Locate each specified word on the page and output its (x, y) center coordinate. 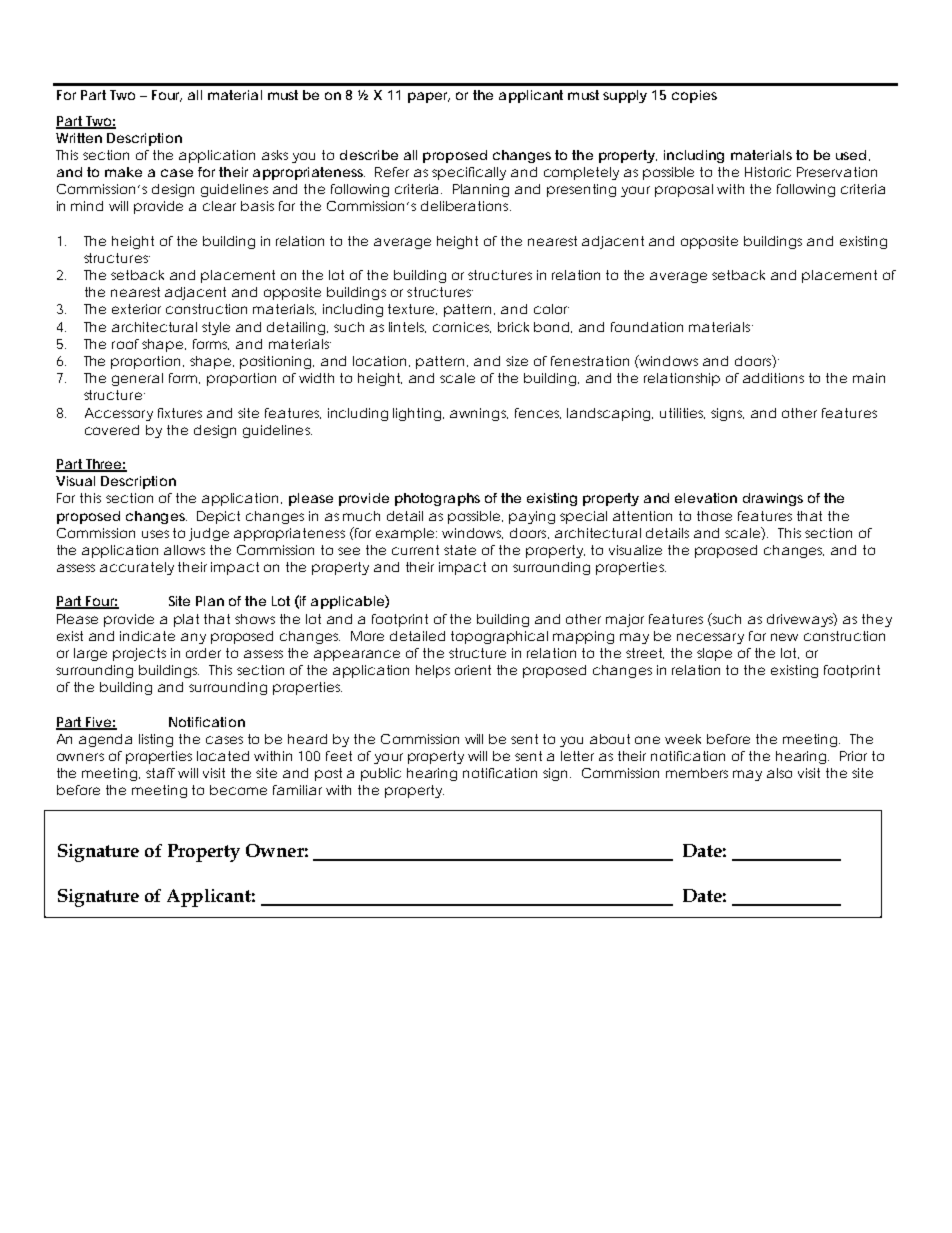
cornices (462, 327)
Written (79, 138)
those (714, 516)
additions (773, 378)
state (460, 550)
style (216, 328)
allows (184, 550)
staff (162, 773)
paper (429, 97)
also (779, 773)
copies (694, 96)
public (381, 774)
